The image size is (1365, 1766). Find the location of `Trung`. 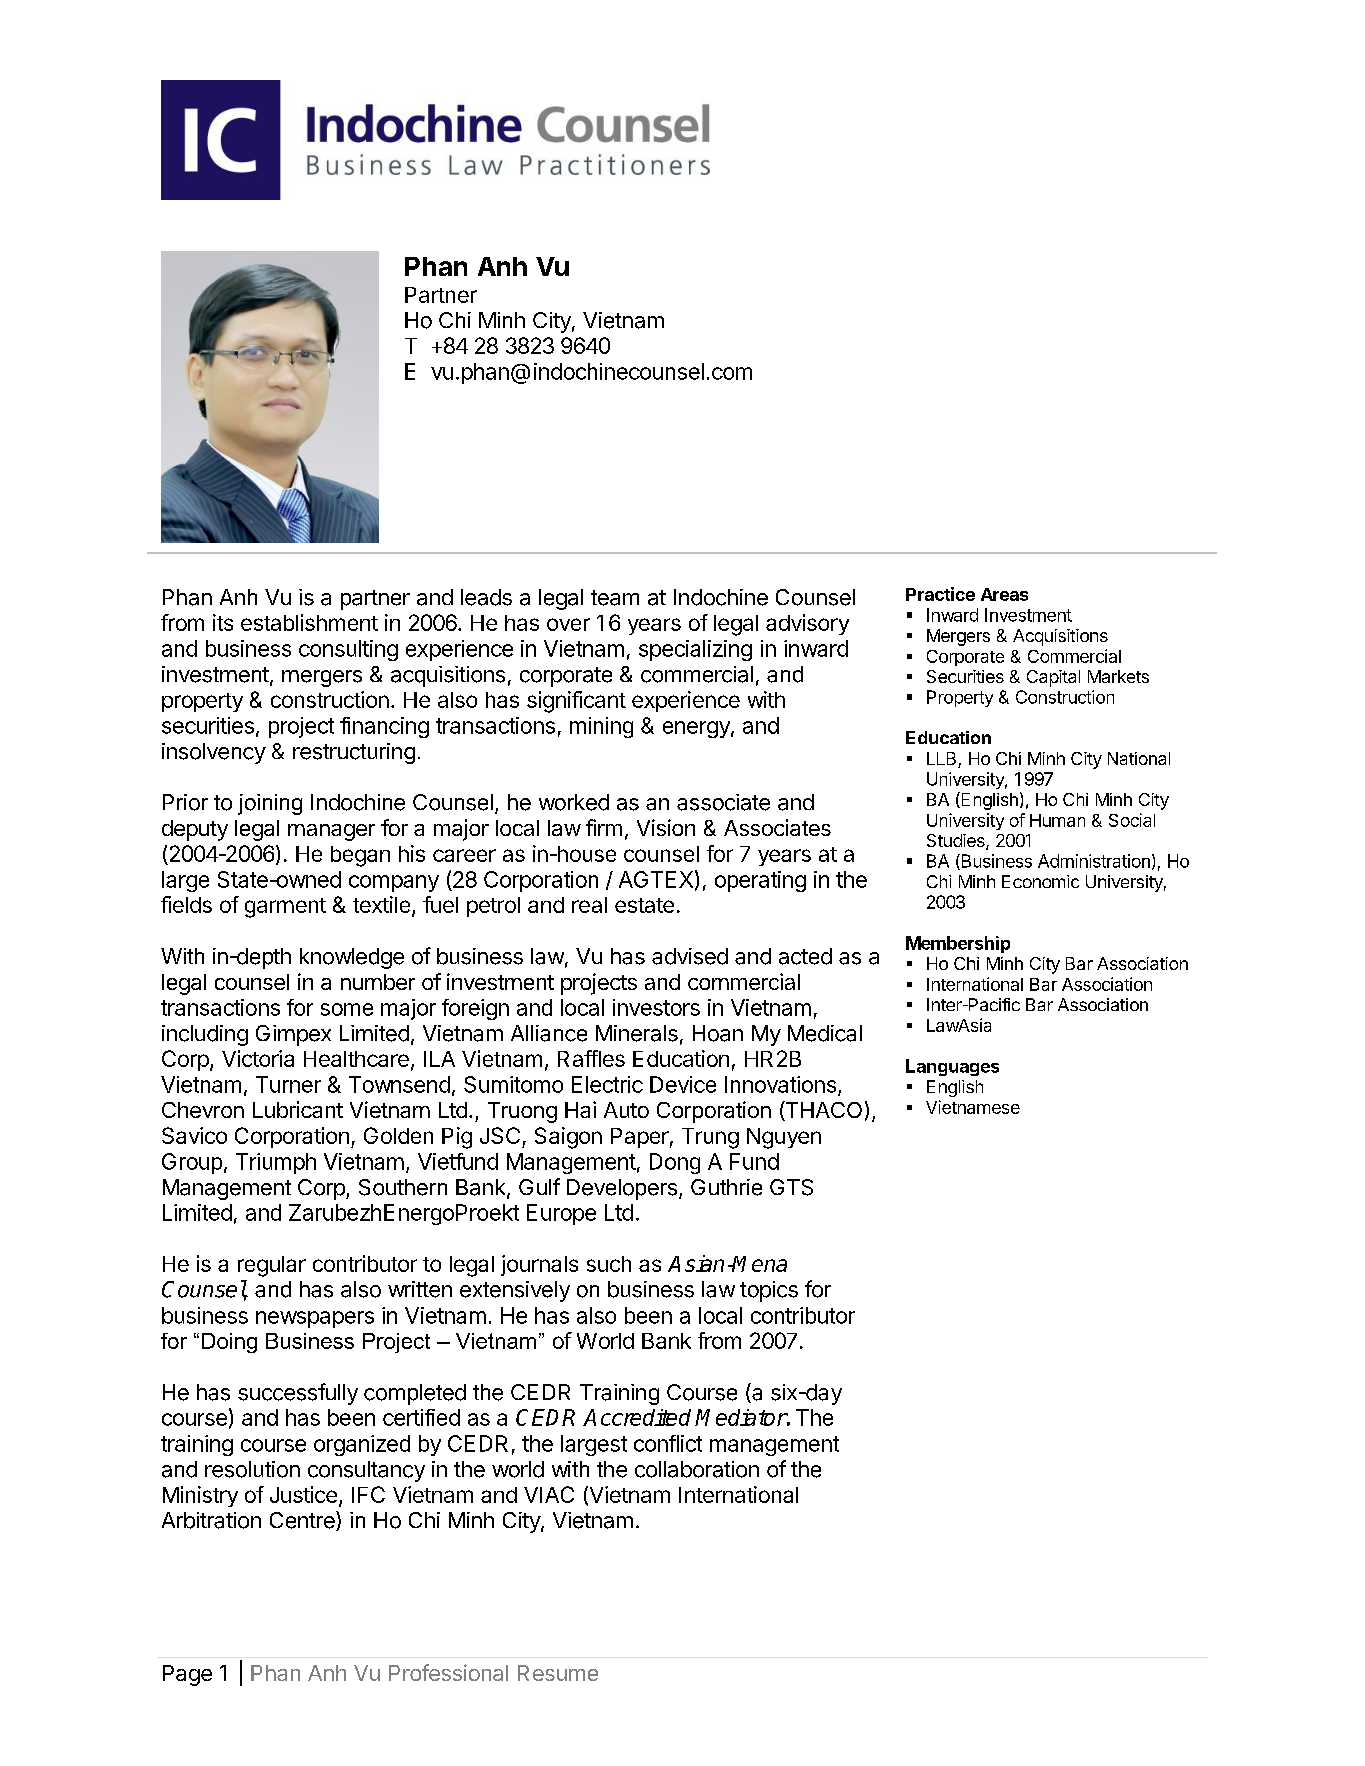

Trung is located at coordinates (710, 1138).
